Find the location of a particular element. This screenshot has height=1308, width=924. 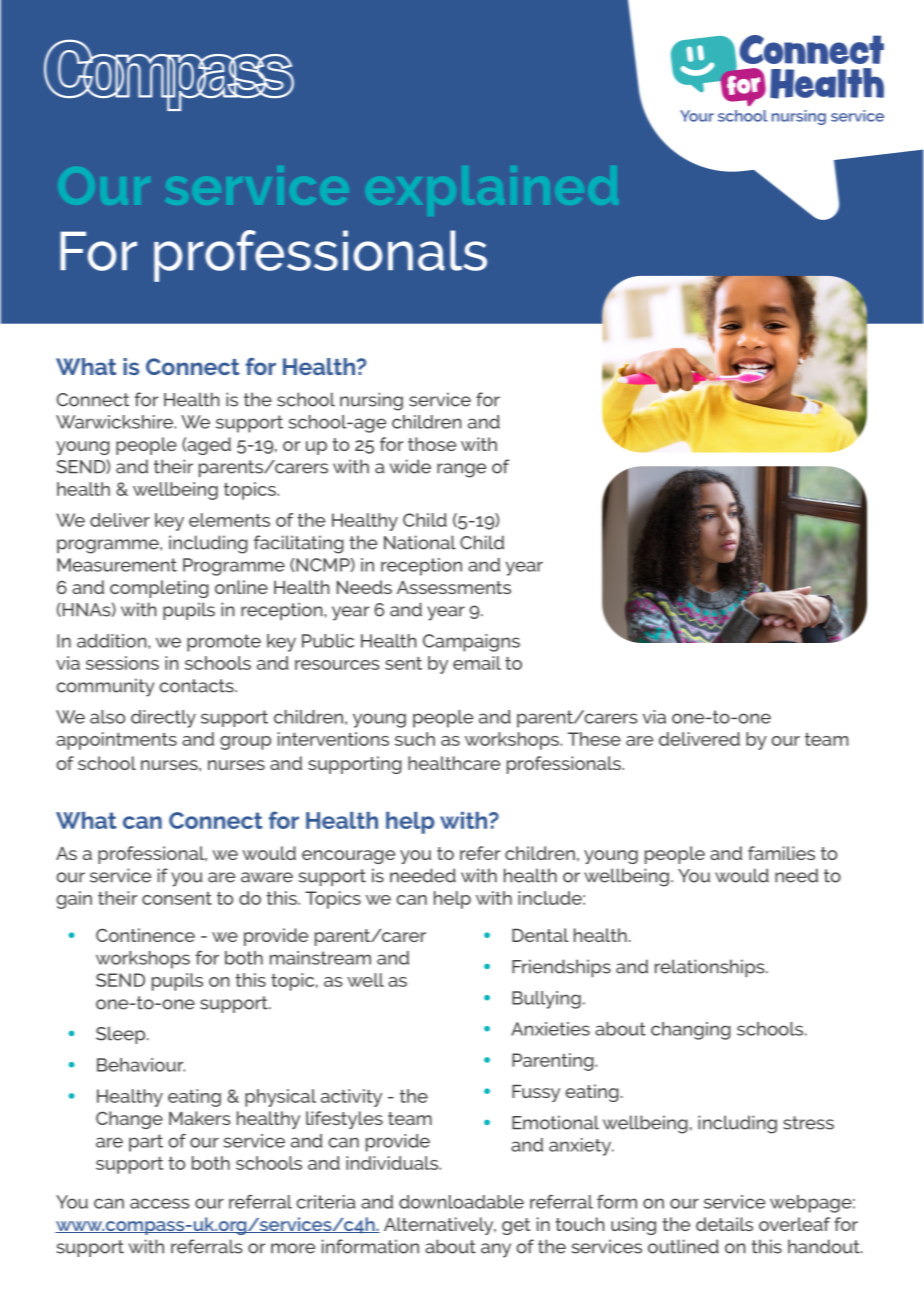

These is located at coordinates (594, 739).
